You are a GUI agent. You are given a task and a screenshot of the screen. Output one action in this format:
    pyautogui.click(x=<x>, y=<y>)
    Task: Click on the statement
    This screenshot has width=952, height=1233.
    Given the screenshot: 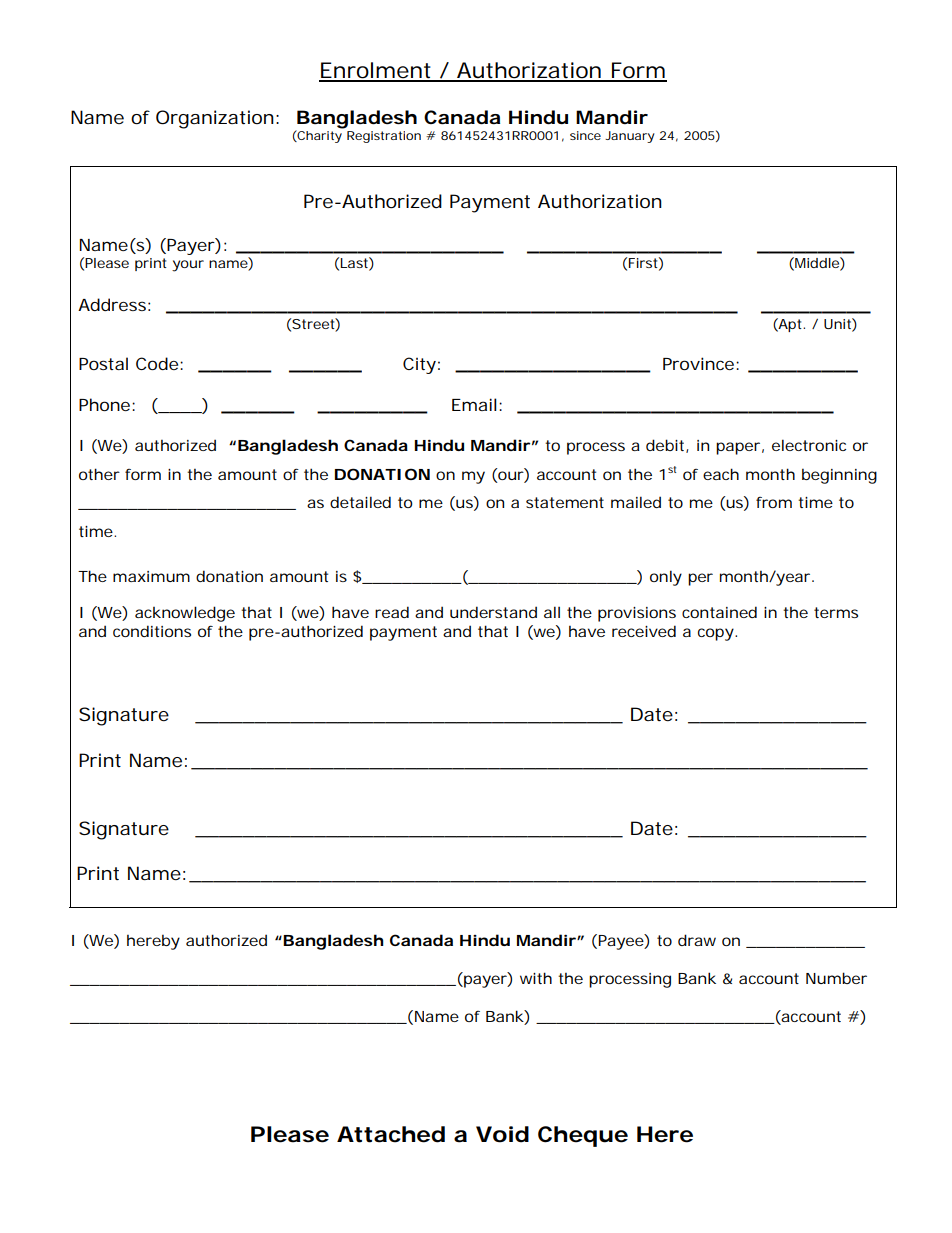 What is the action you would take?
    pyautogui.click(x=565, y=502)
